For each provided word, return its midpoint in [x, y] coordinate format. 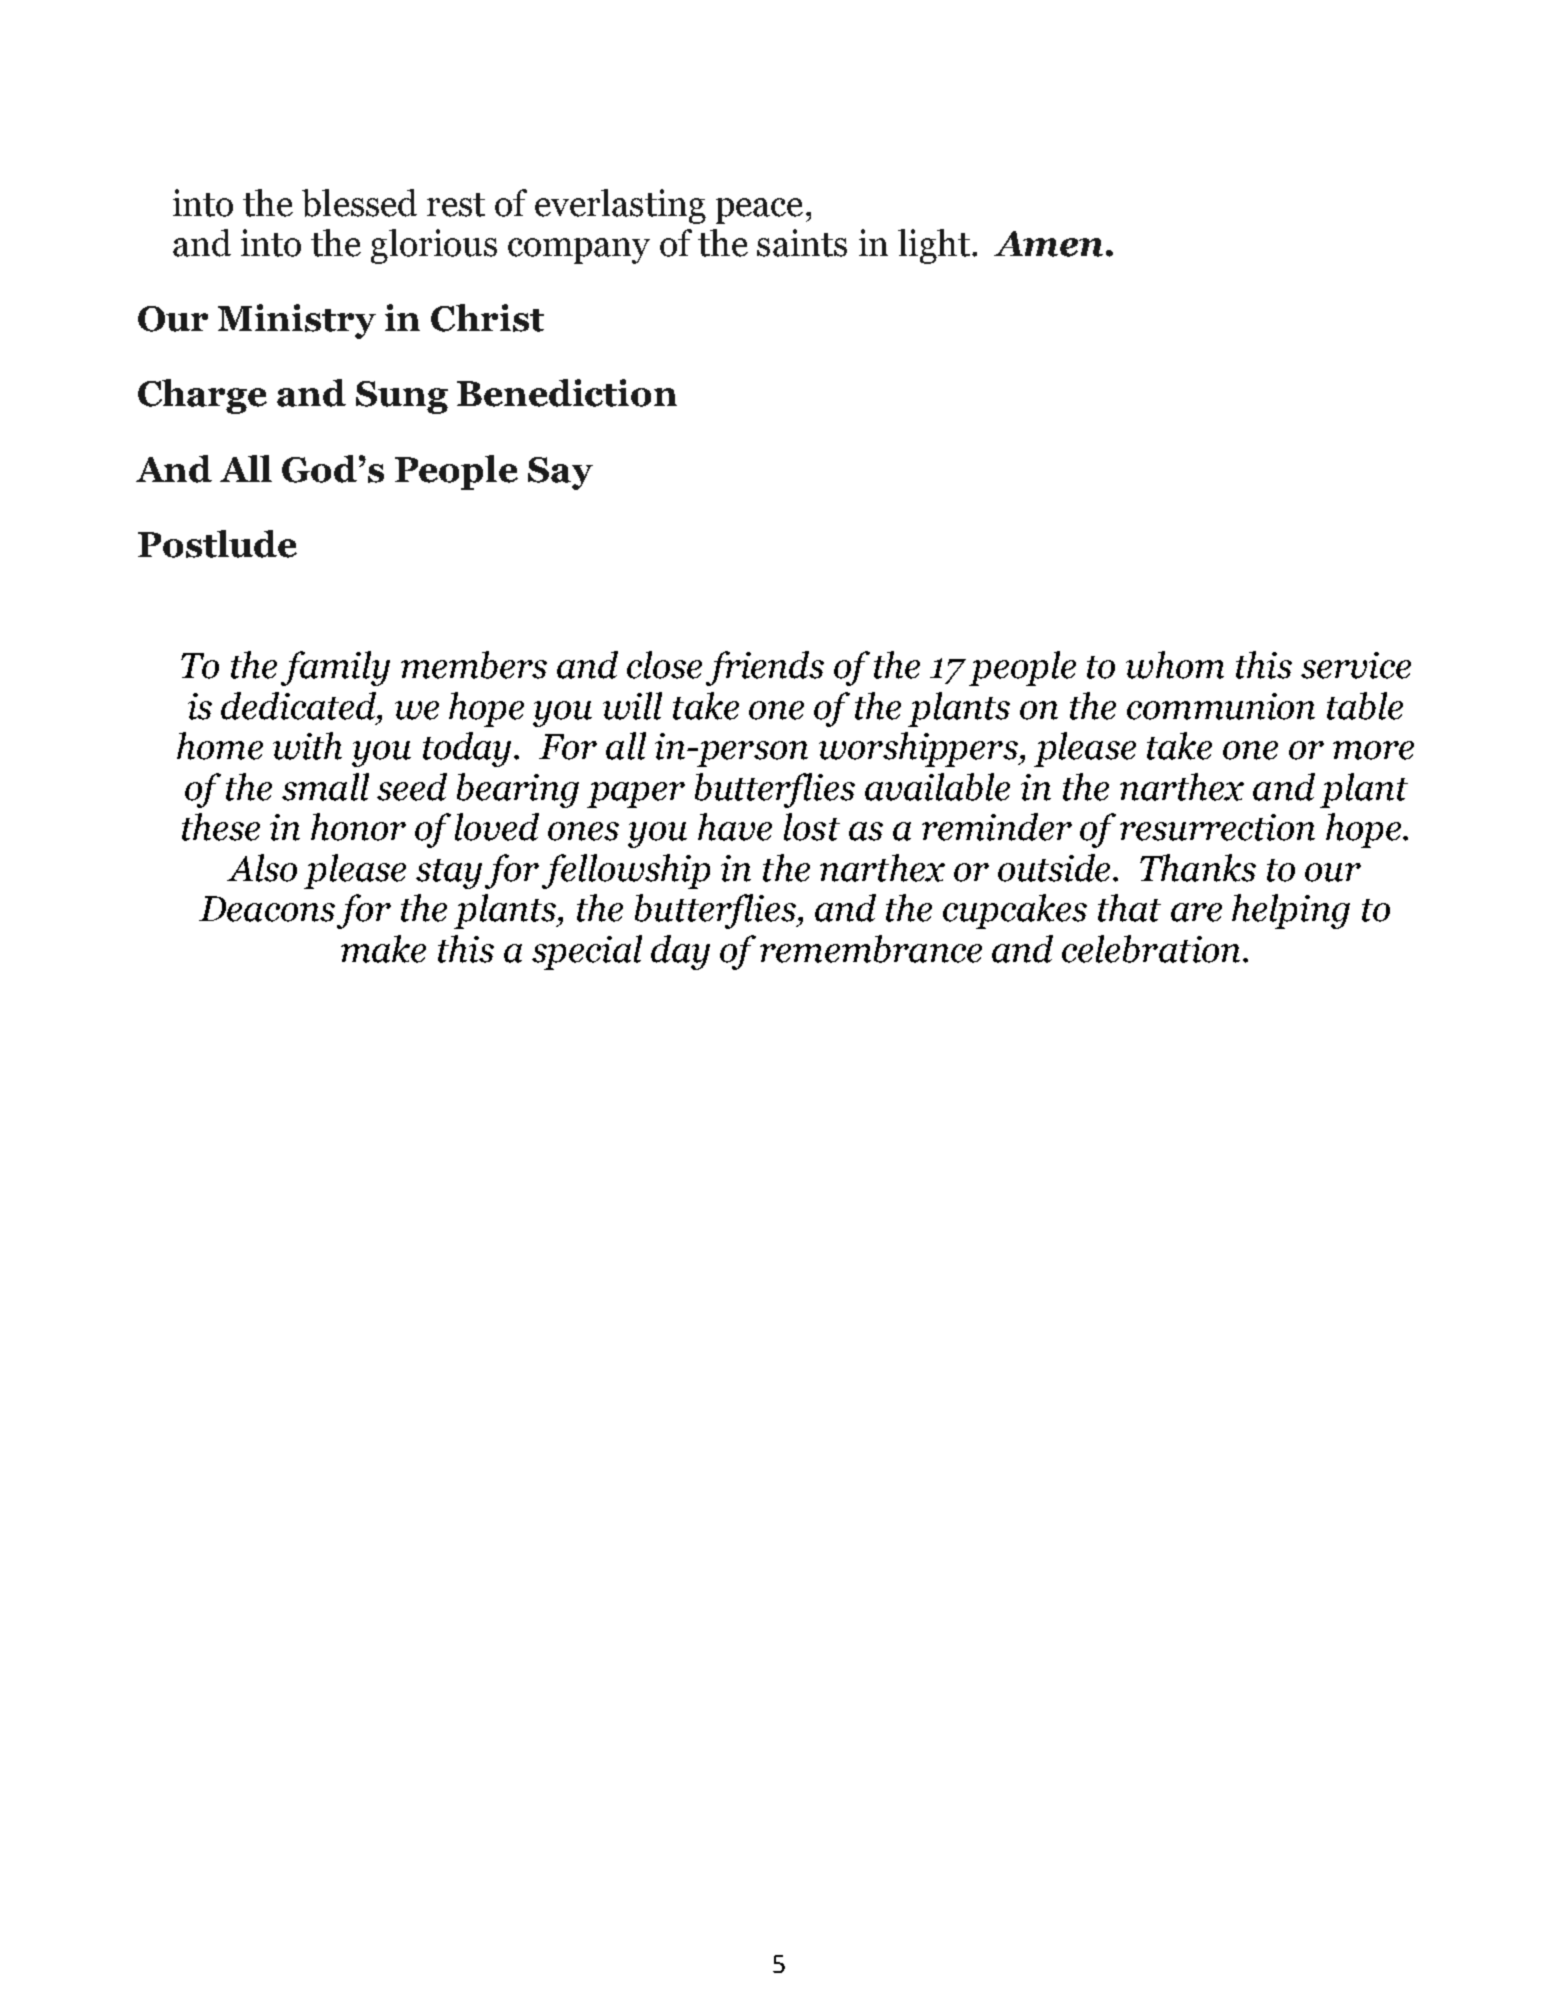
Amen [1048, 244]
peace [759, 211]
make [383, 949]
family [335, 668]
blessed [359, 203]
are [1196, 912]
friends [765, 668]
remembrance [871, 949]
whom [1175, 665]
